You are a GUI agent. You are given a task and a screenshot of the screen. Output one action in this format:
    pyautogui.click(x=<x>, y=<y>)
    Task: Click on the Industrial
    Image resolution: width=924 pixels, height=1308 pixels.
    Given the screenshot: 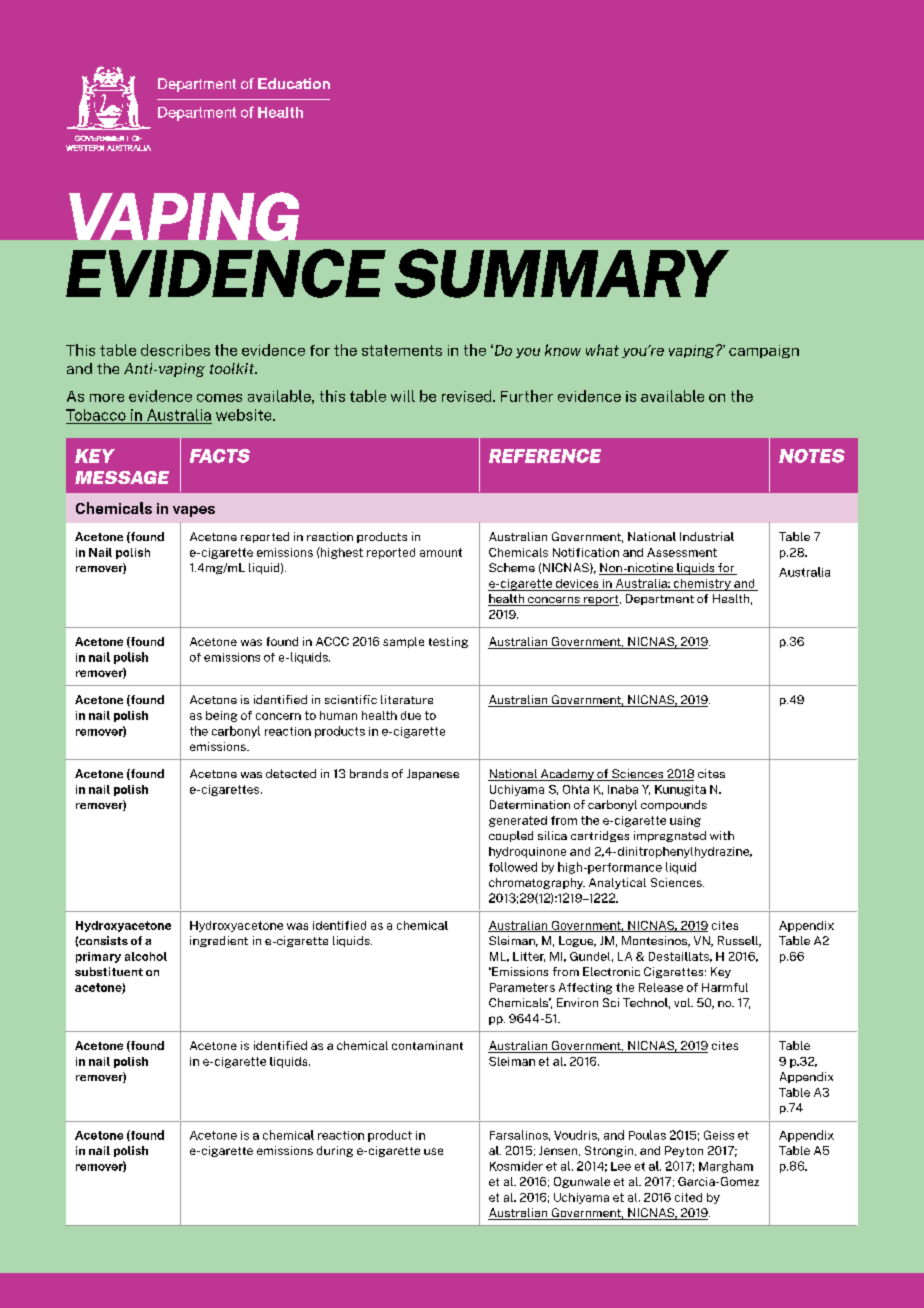 What is the action you would take?
    pyautogui.click(x=707, y=536)
